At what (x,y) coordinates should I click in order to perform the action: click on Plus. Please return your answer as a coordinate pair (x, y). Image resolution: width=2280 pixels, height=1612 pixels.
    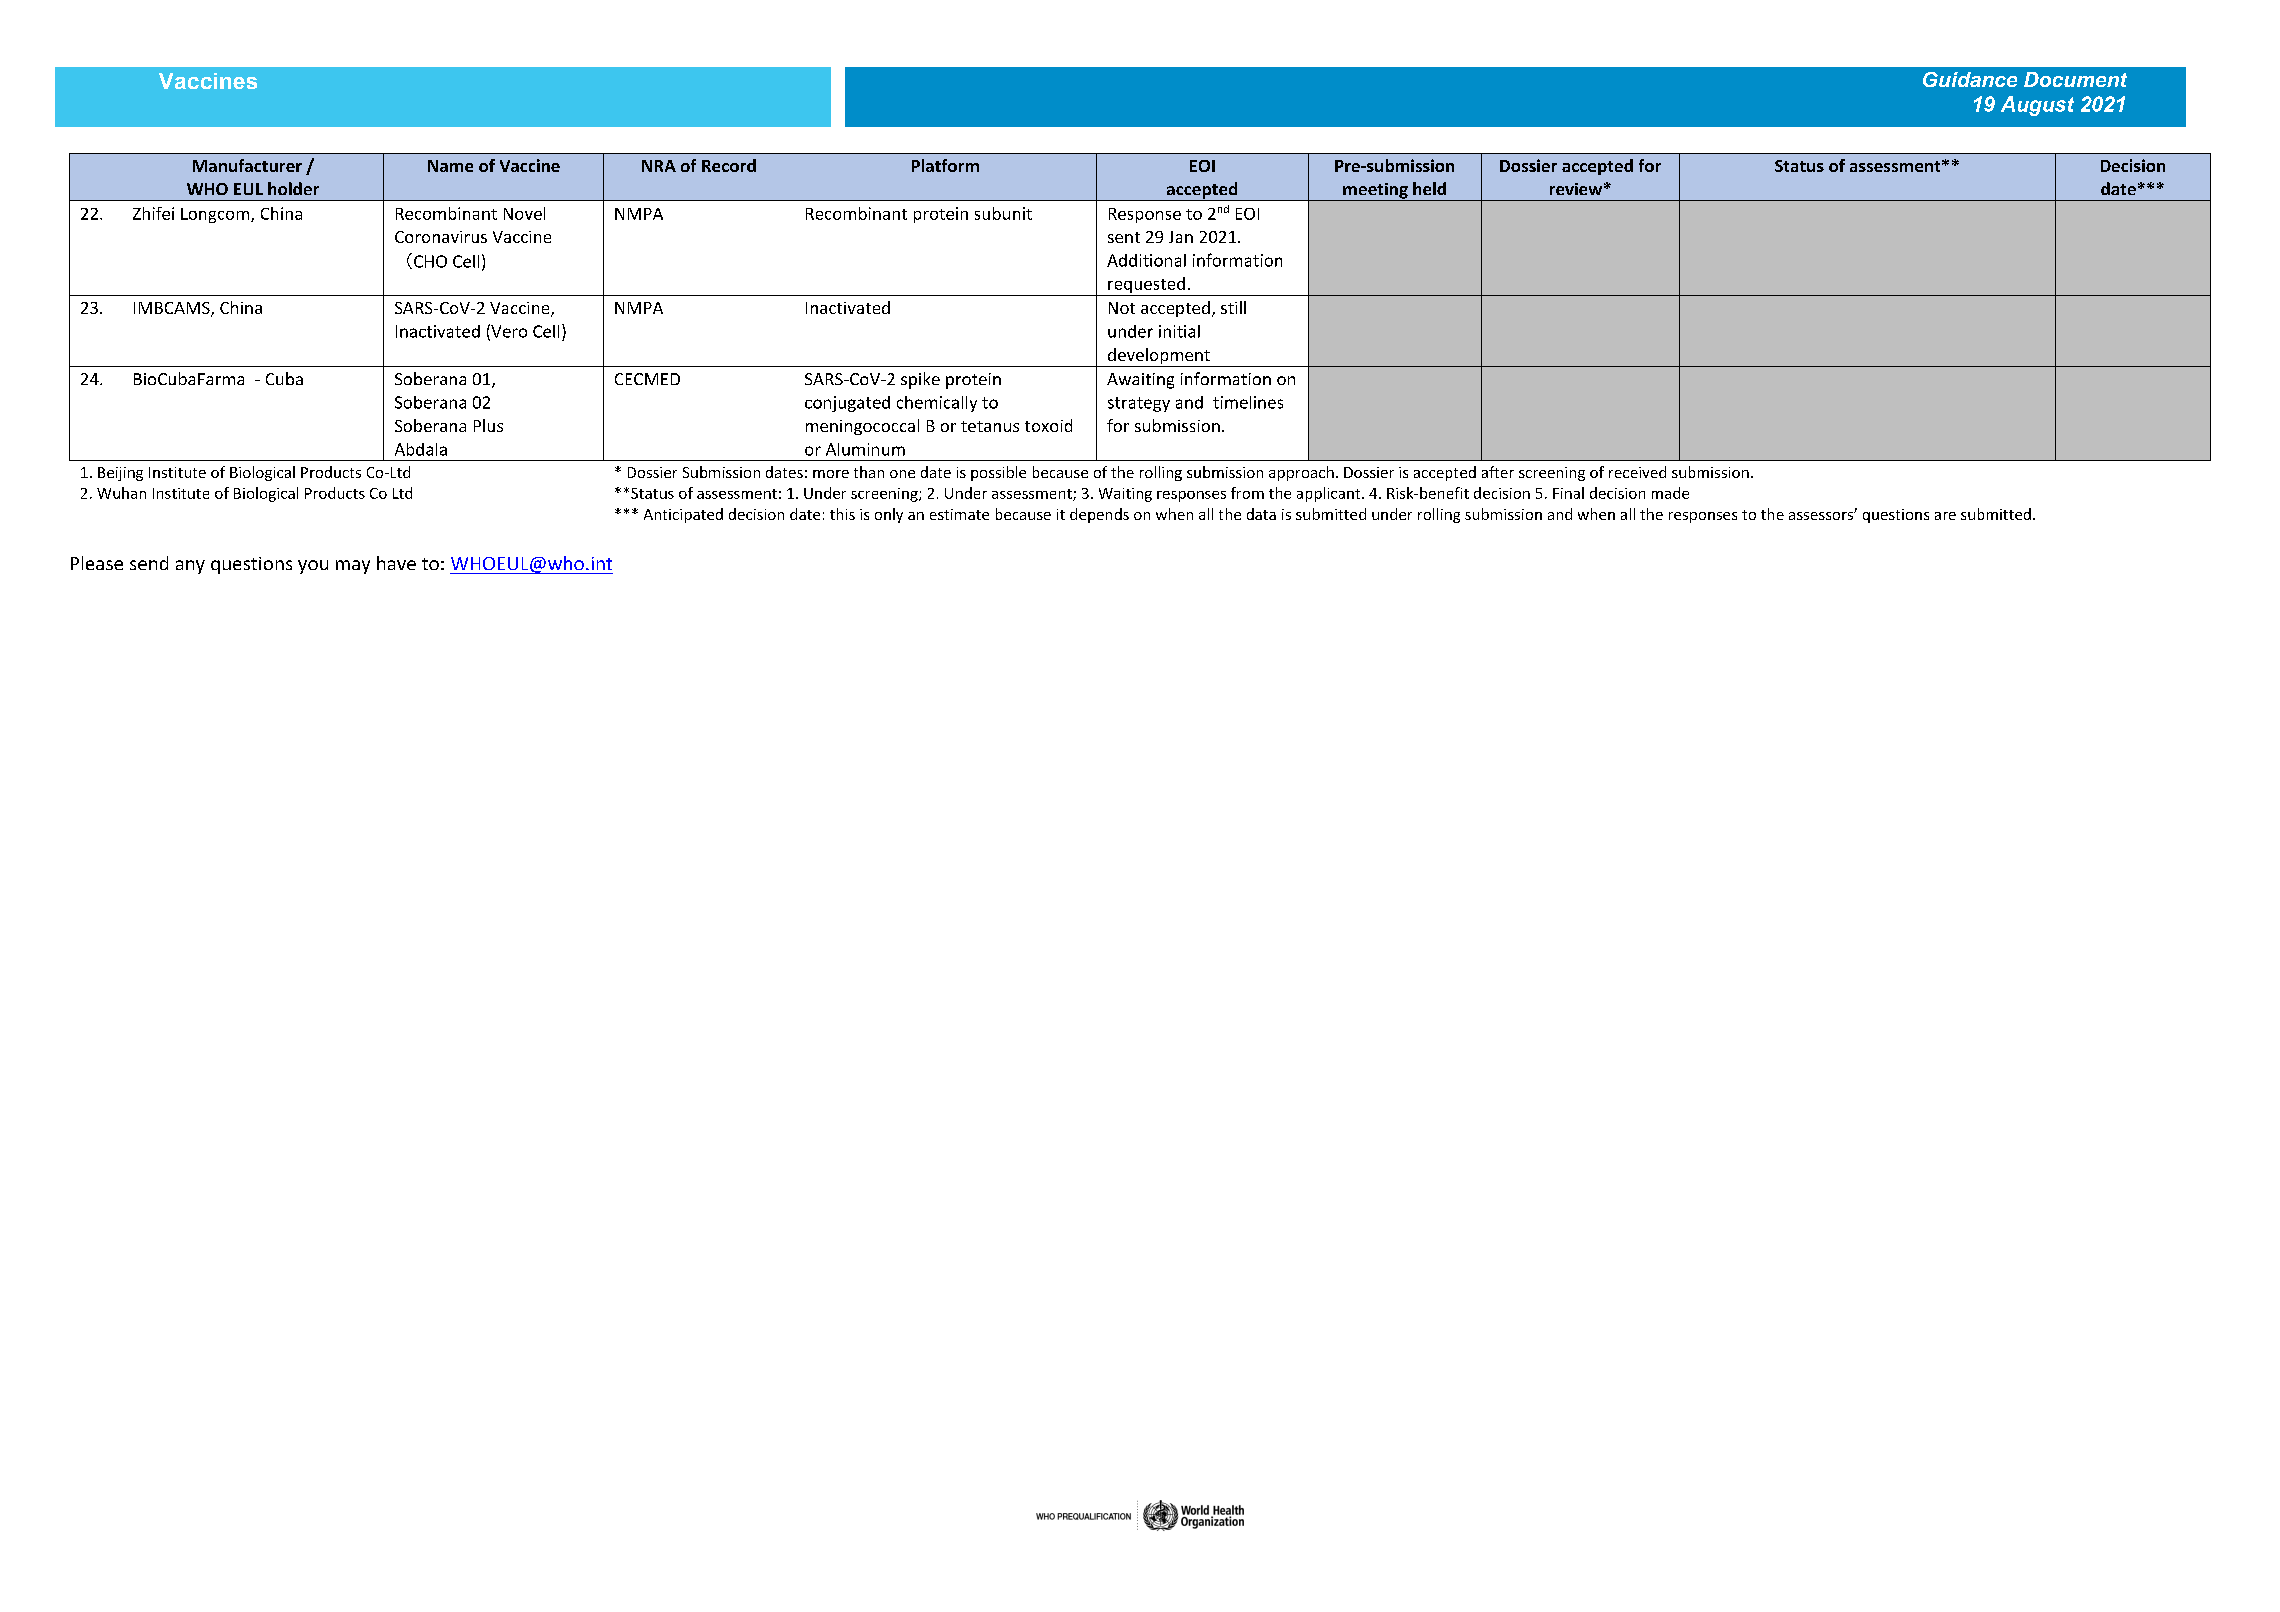
    Looking at the image, I should click on (488, 425).
